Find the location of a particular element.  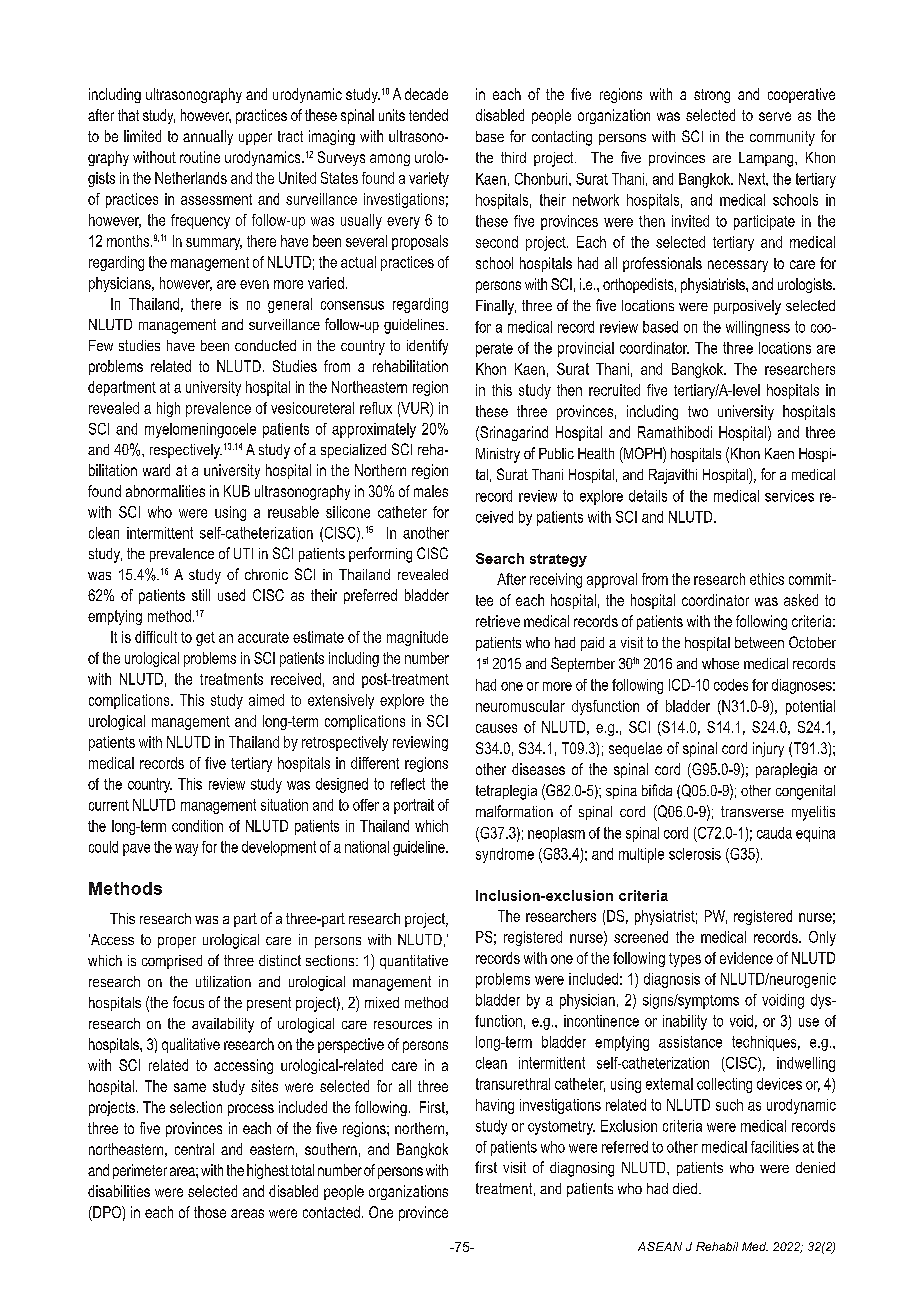

transverse is located at coordinates (752, 811).
